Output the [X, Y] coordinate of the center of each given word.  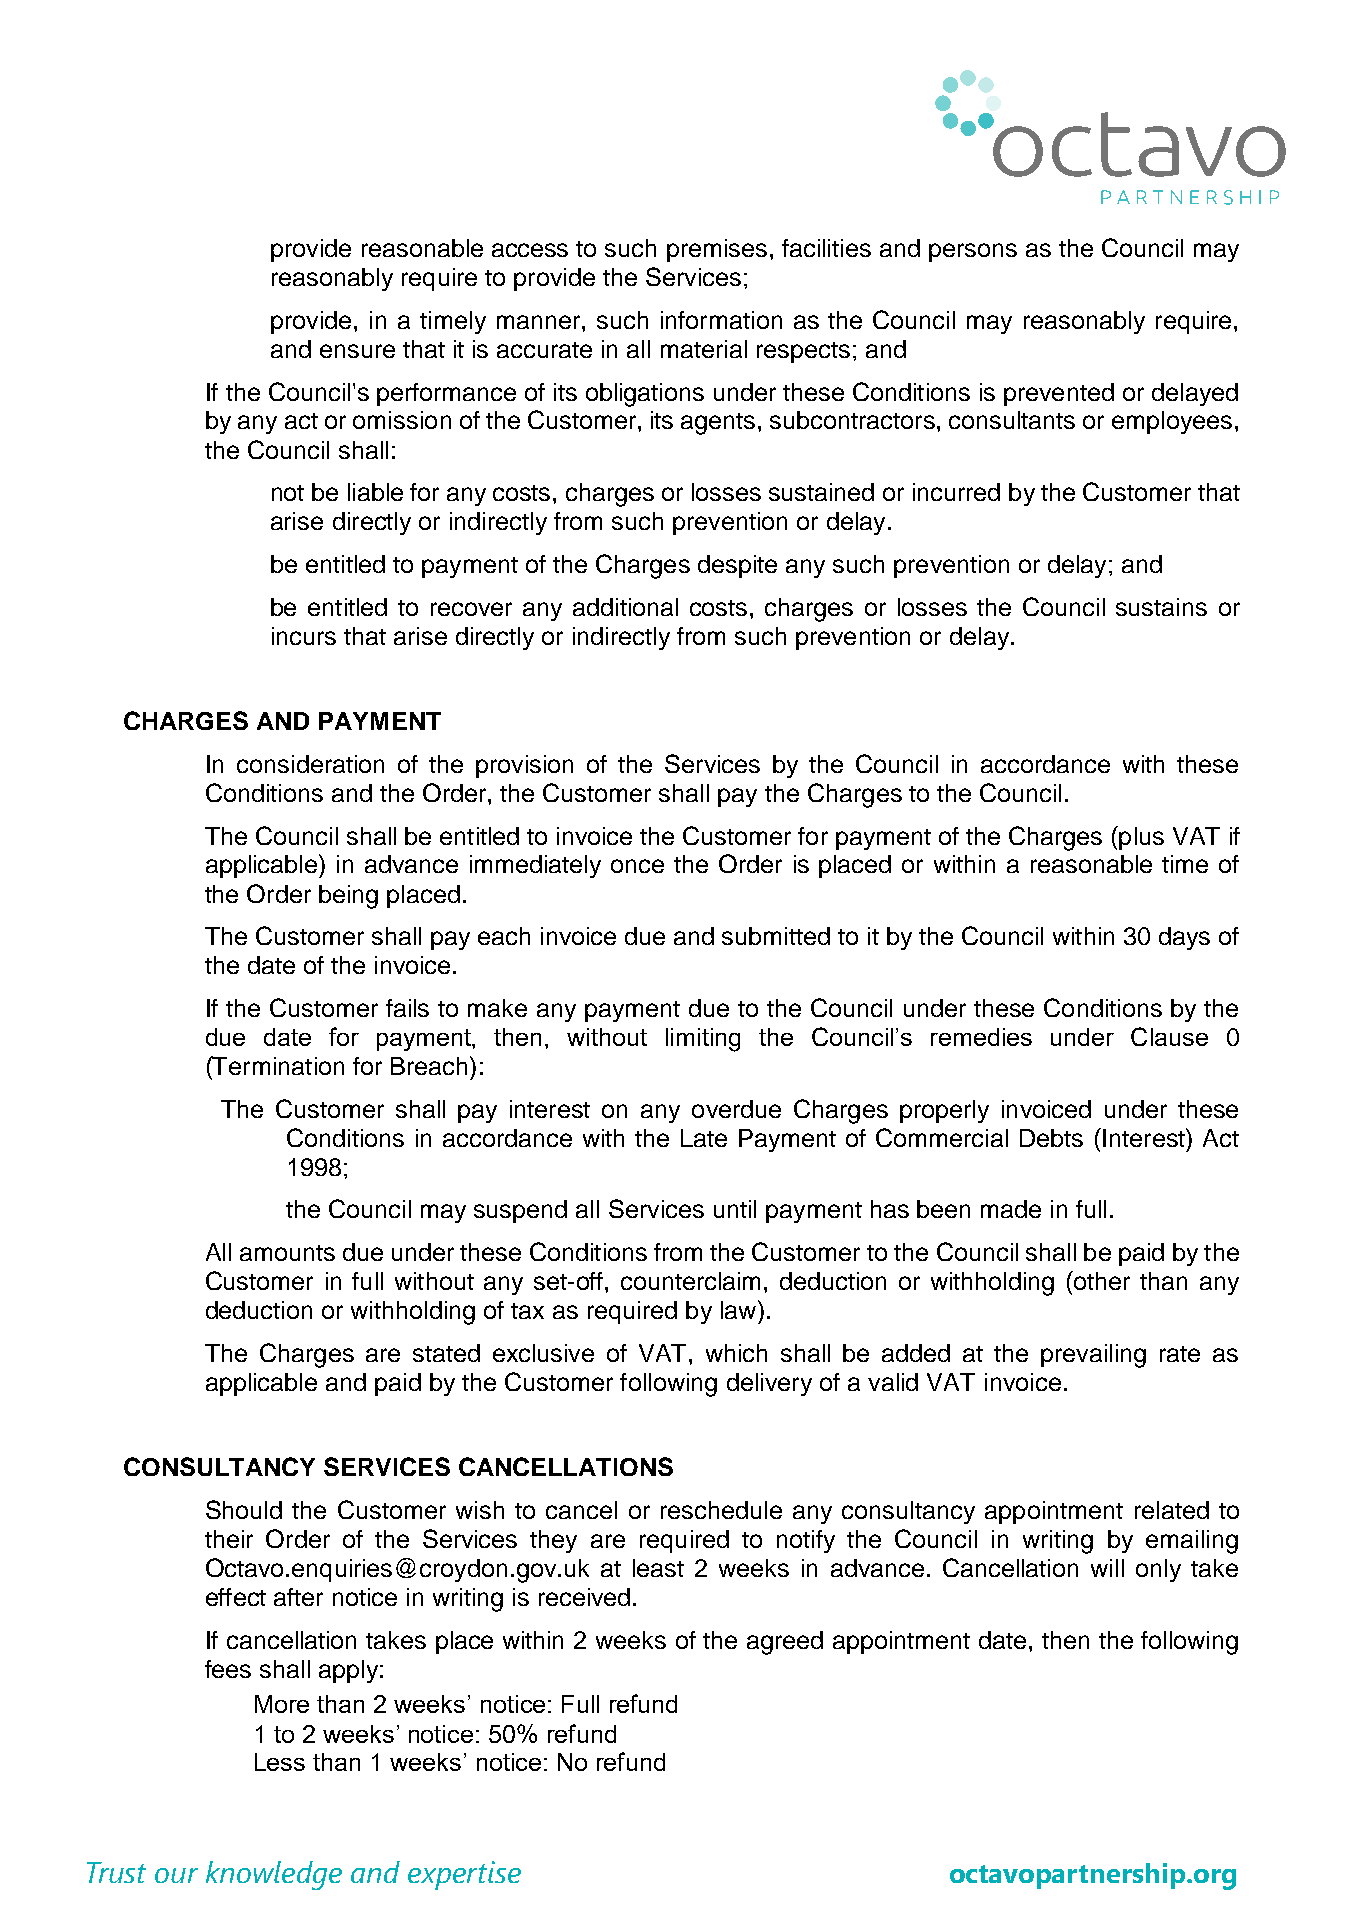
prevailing [1093, 1356]
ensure [357, 351]
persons [973, 252]
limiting [703, 1040]
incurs [304, 636]
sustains [1161, 607]
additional [625, 607]
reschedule [721, 1510]
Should [244, 1509]
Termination [277, 1065]
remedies [981, 1037]
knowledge [274, 1875]
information [721, 320]
